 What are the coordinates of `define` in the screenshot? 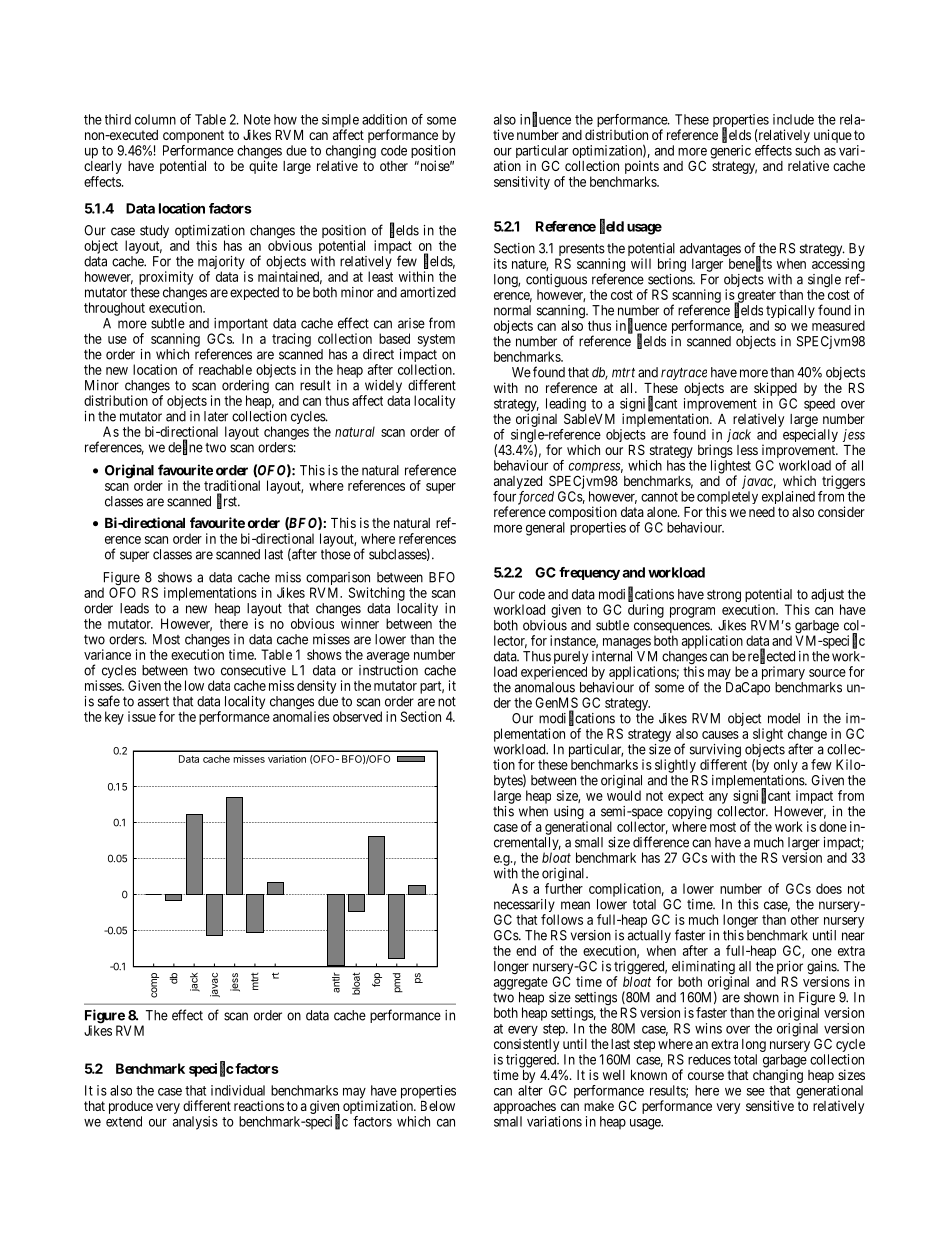 It's located at (185, 447).
